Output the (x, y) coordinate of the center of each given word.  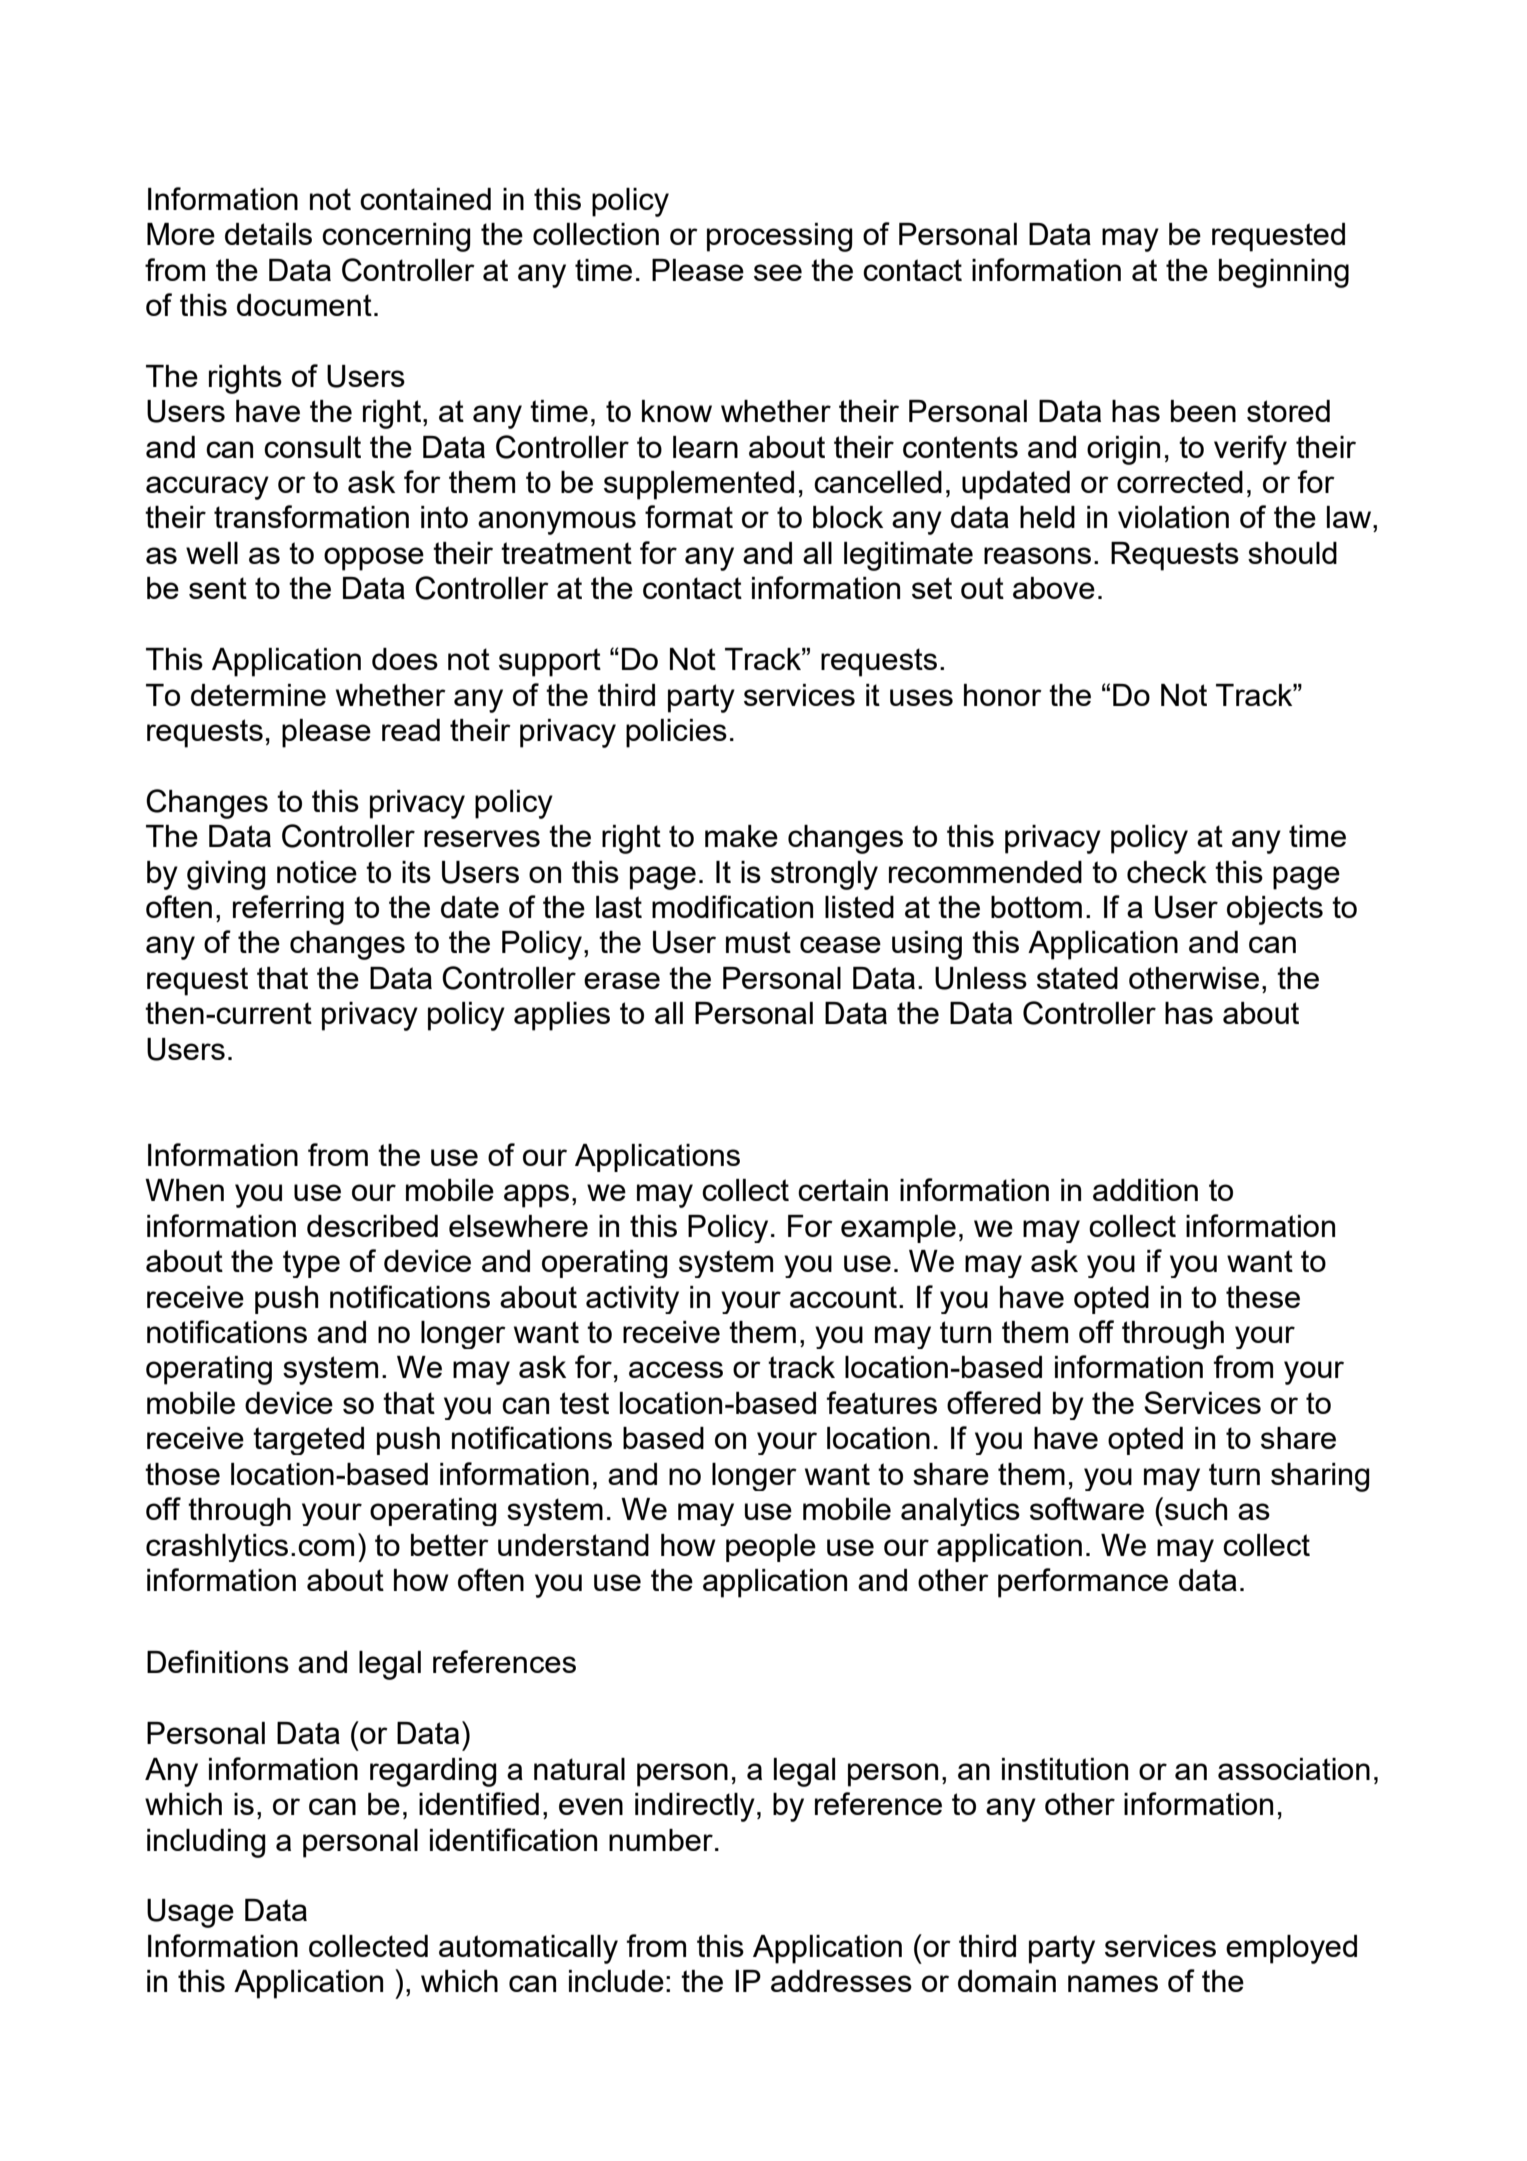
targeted (308, 1441)
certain (843, 1190)
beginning (1284, 273)
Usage (190, 1913)
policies (676, 733)
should (1292, 553)
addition (1145, 1190)
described (372, 1226)
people (771, 1548)
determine (258, 695)
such (1196, 1509)
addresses (841, 1981)
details (268, 234)
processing (779, 237)
